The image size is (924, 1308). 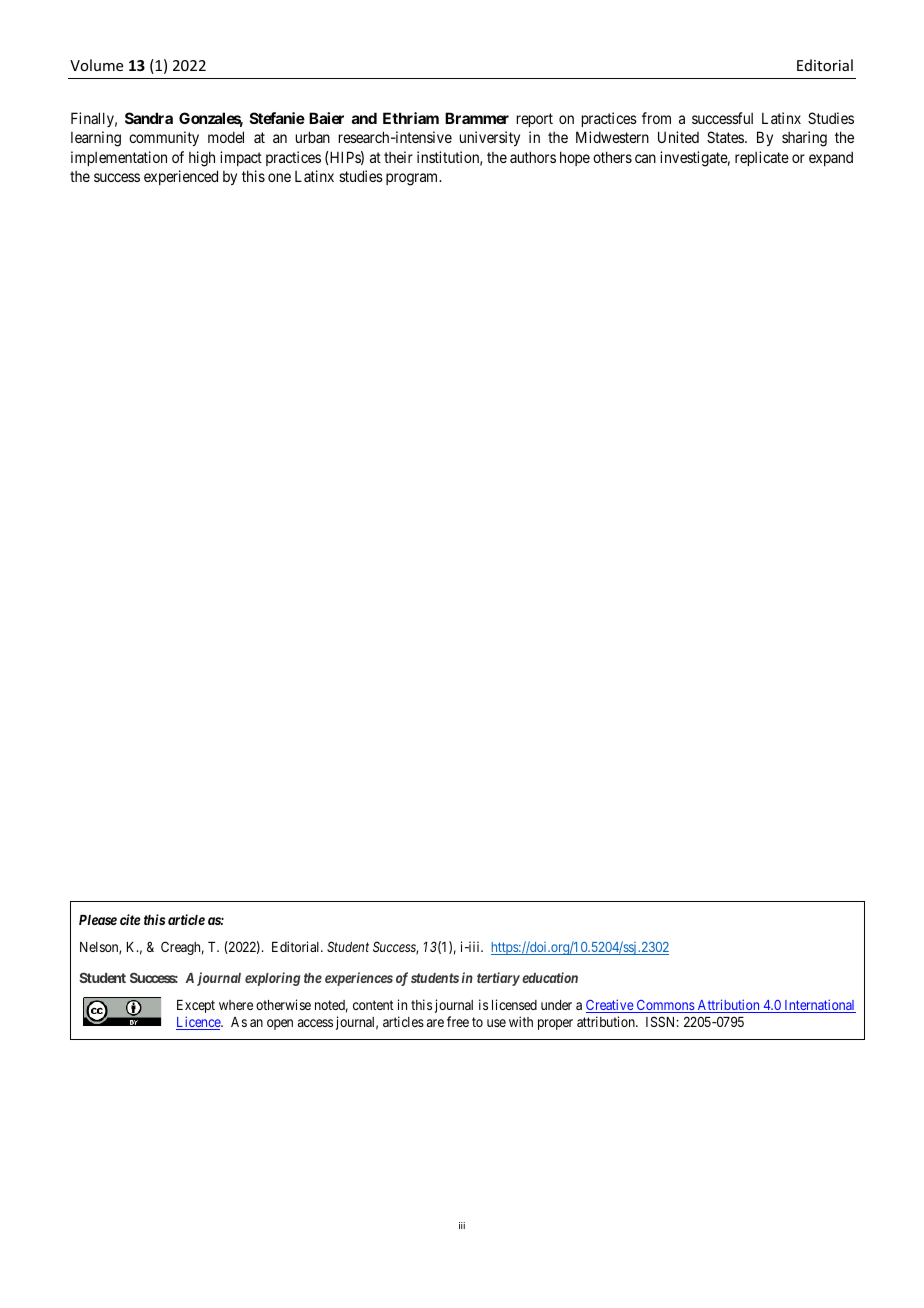 What do you see at coordinates (398, 157) in the screenshot?
I see `their` at bounding box center [398, 157].
